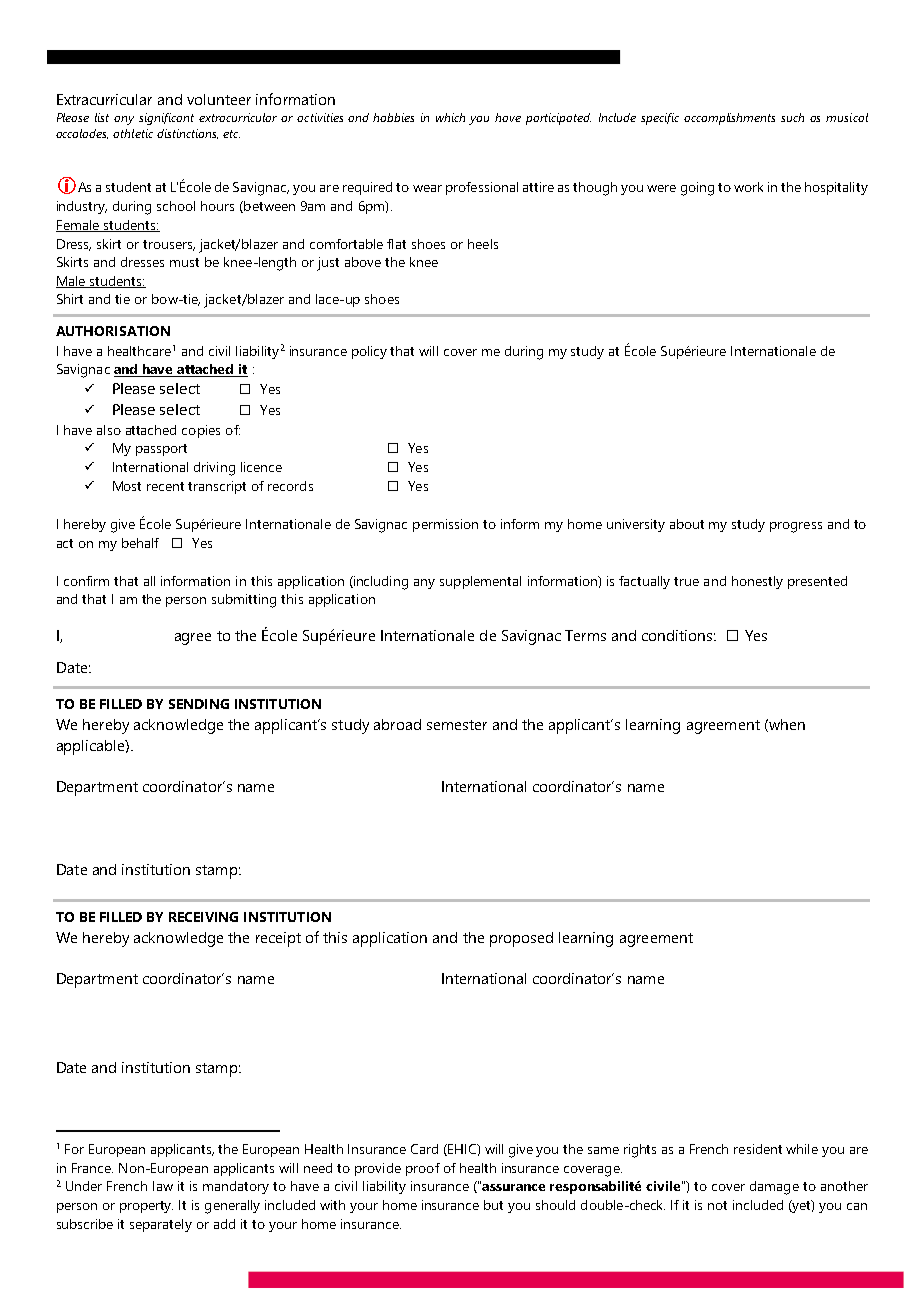 The image size is (924, 1308). What do you see at coordinates (757, 582) in the screenshot?
I see `honestly` at bounding box center [757, 582].
